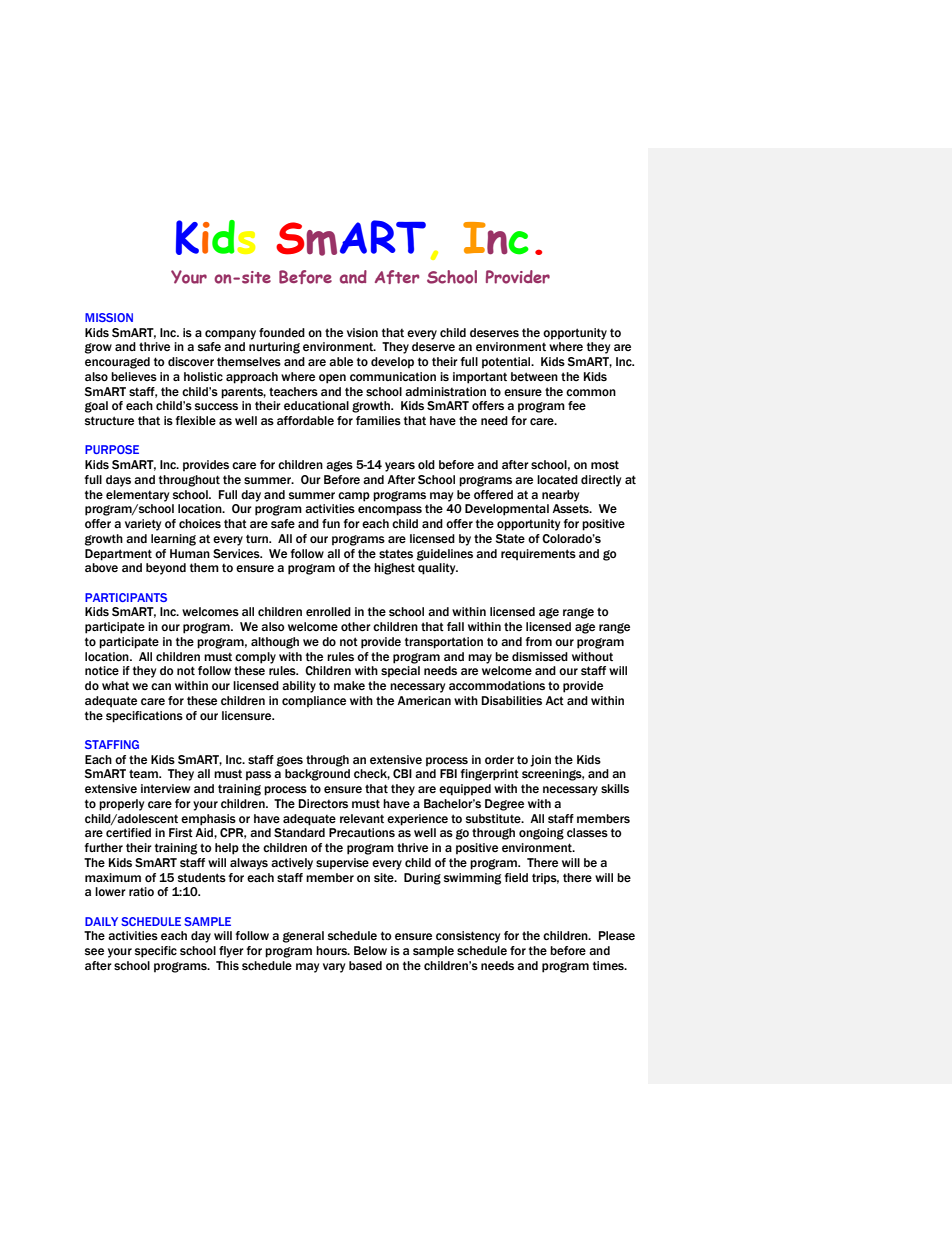 Image resolution: width=952 pixels, height=1233 pixels. What do you see at coordinates (112, 449) in the document?
I see `PURPOSE` at bounding box center [112, 449].
